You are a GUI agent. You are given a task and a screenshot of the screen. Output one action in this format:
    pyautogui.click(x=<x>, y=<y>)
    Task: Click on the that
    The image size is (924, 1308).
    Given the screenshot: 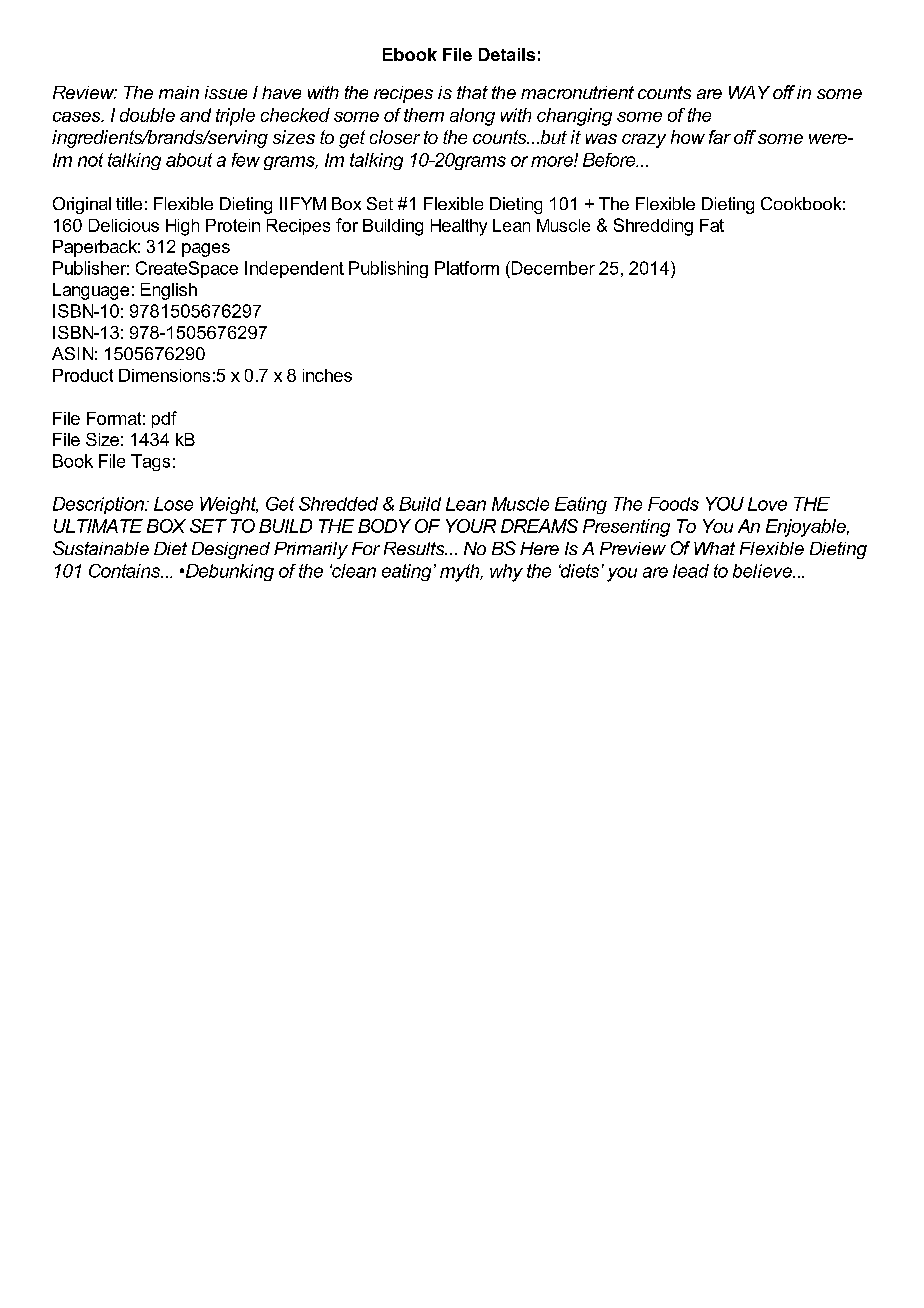 What is the action you would take?
    pyautogui.click(x=472, y=92)
